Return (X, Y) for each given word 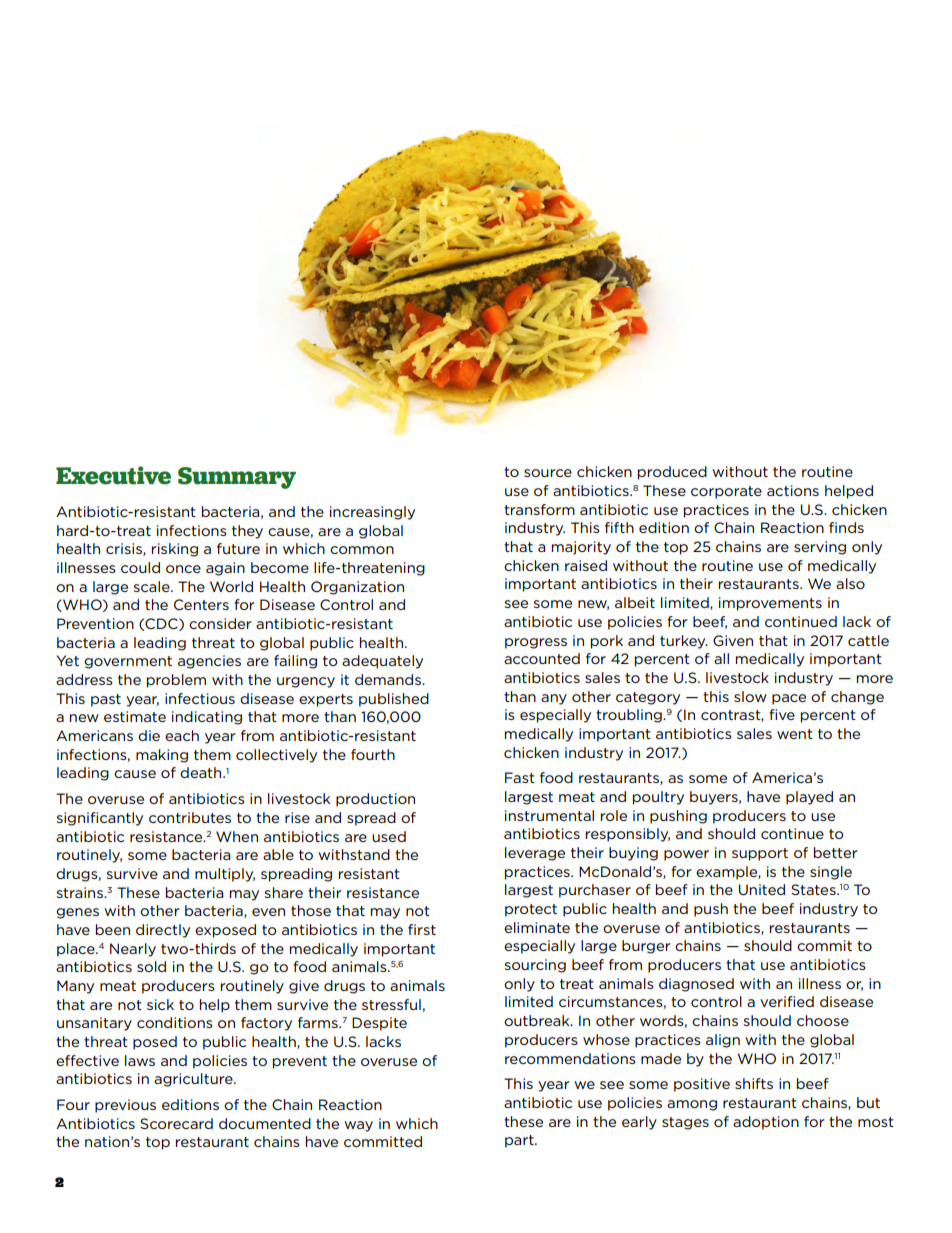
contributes (190, 817)
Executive (113, 475)
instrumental (549, 815)
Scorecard (176, 1123)
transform (539, 509)
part (520, 1141)
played (809, 798)
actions (793, 490)
